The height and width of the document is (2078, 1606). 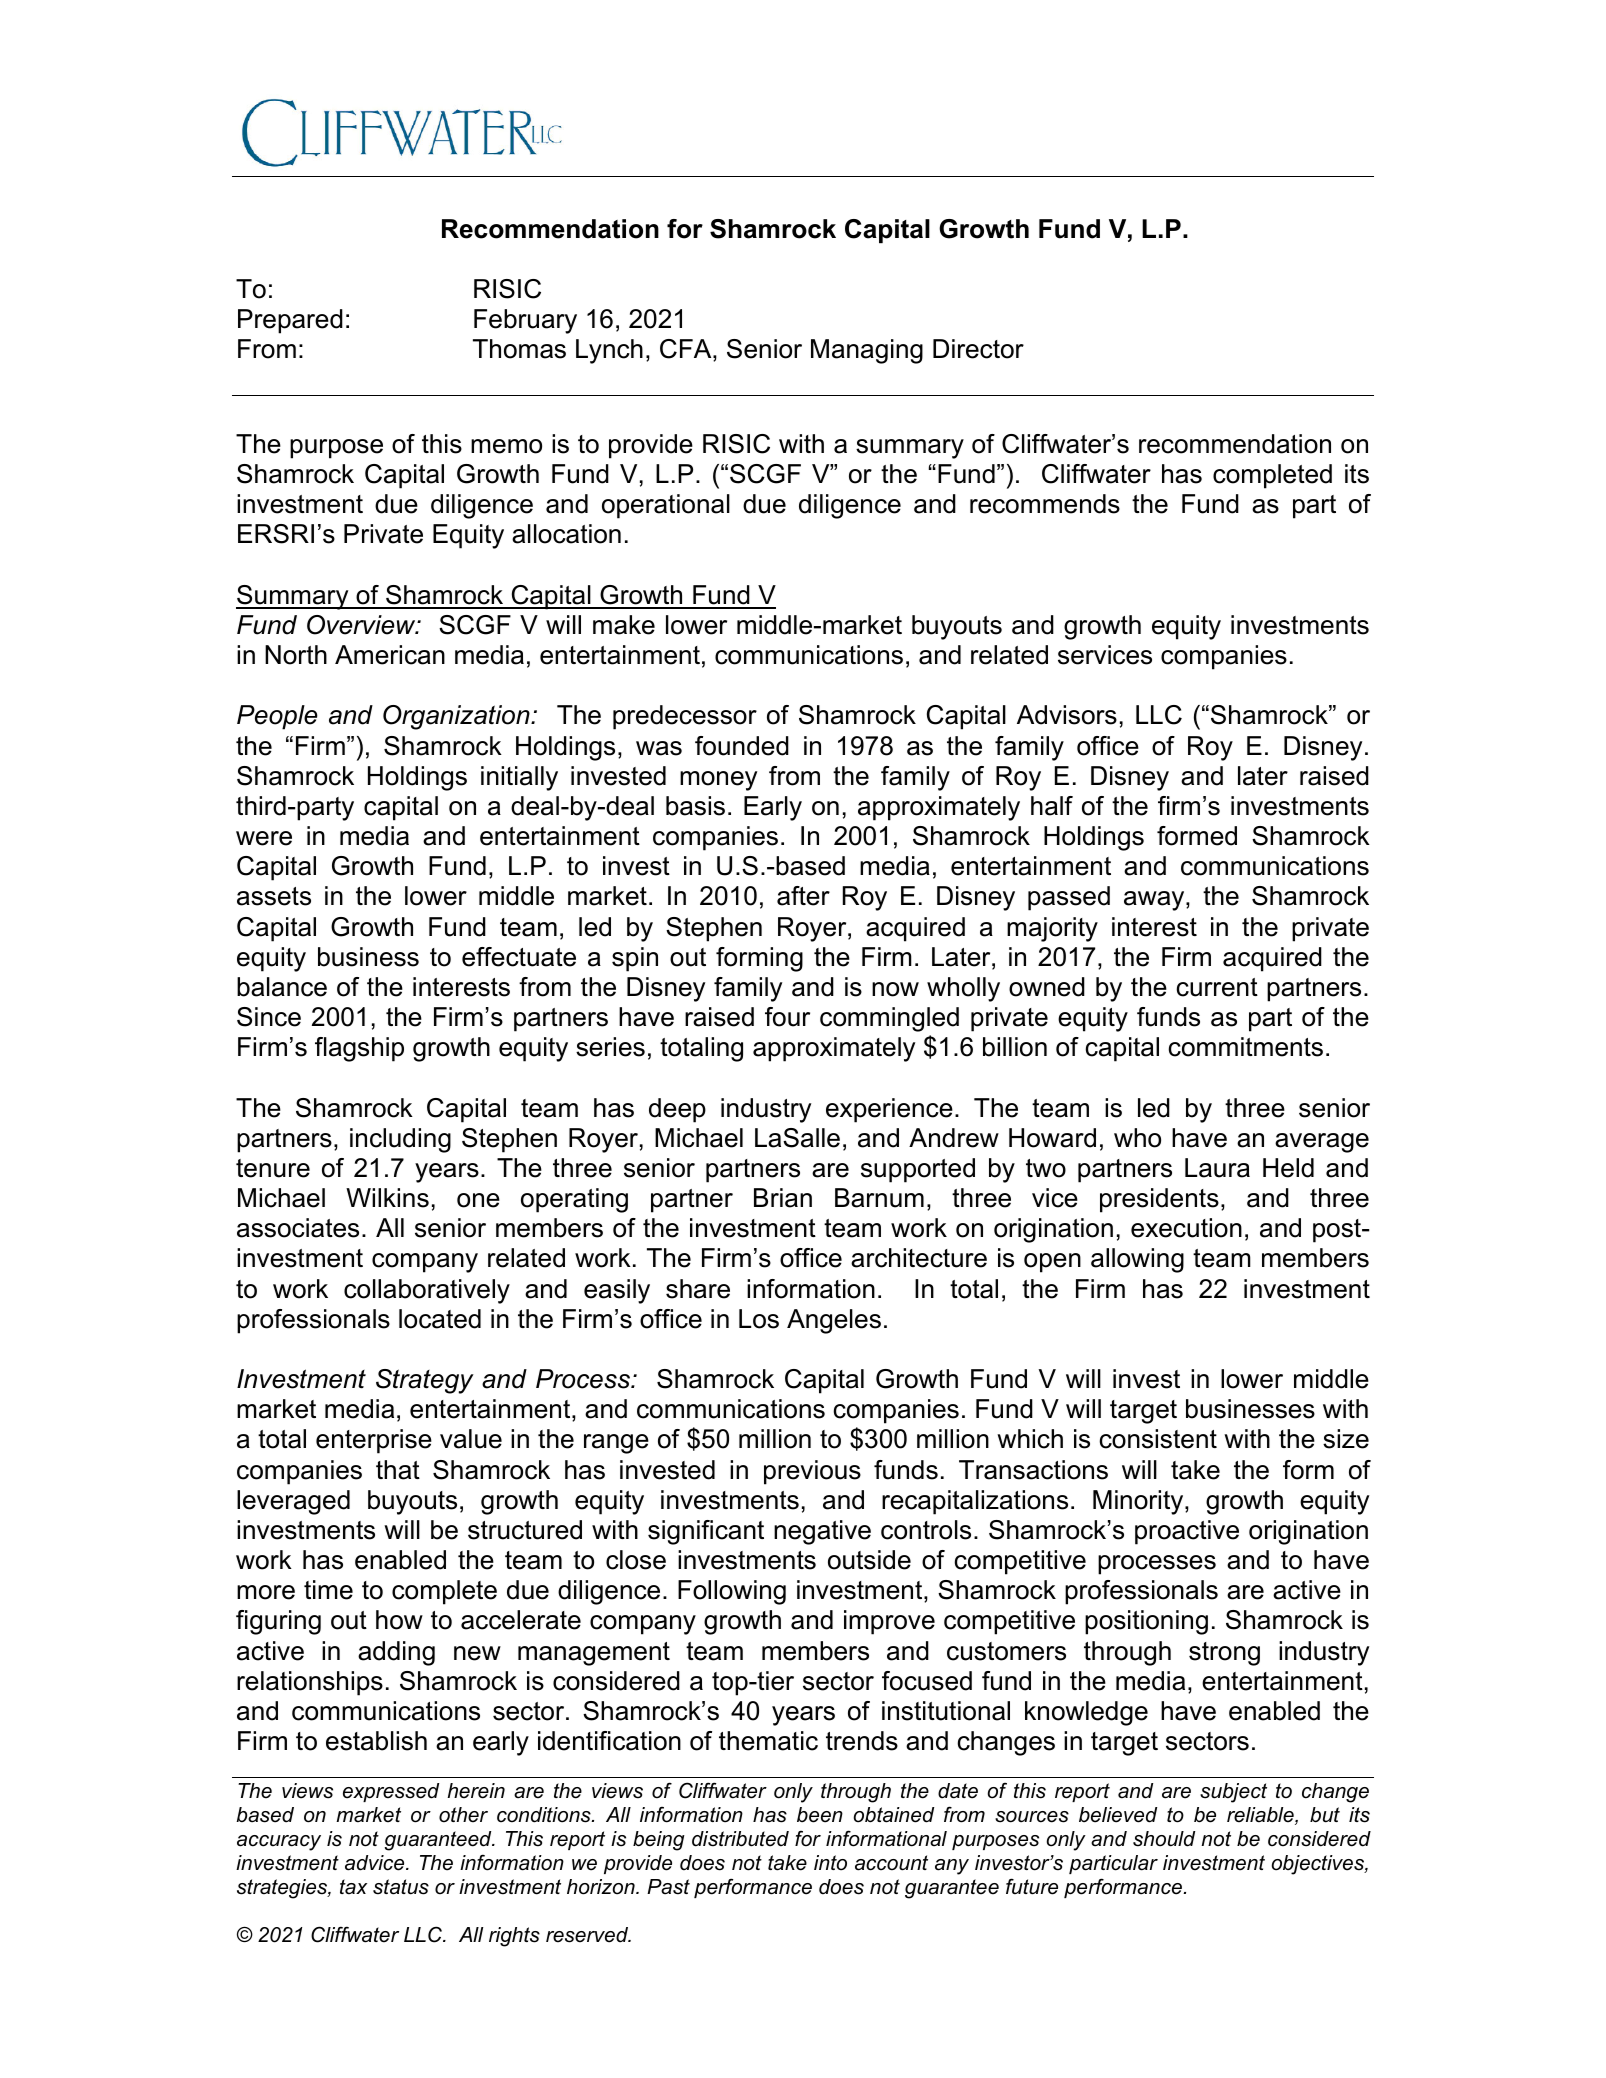 I want to click on should, so click(x=1164, y=1839).
